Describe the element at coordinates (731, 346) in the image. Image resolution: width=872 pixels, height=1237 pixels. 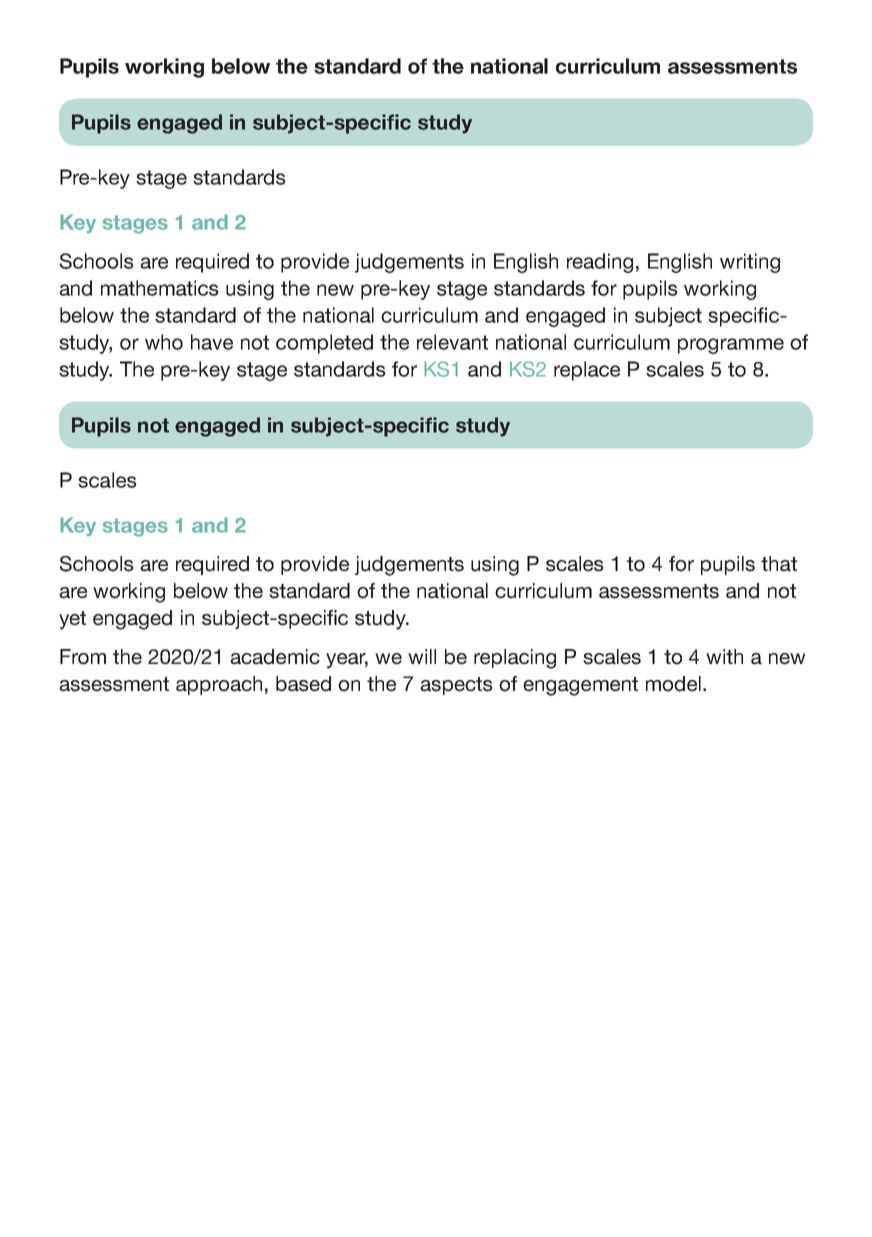
I see `programme` at that location.
